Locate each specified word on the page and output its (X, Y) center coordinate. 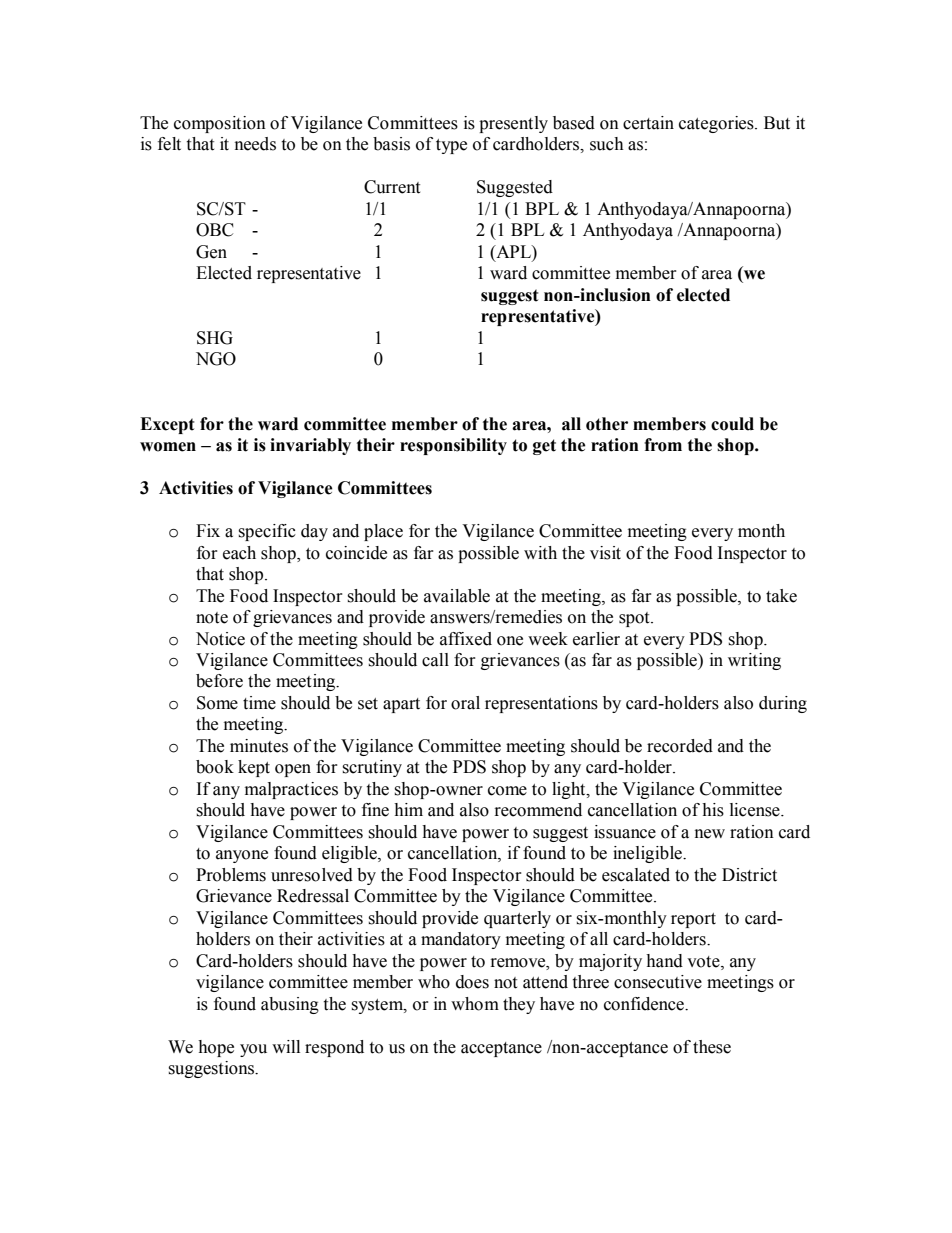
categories (717, 124)
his (713, 810)
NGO (216, 359)
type (451, 146)
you (253, 1050)
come (507, 791)
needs (255, 144)
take (781, 596)
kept (254, 768)
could (732, 424)
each (239, 553)
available (457, 596)
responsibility (453, 446)
